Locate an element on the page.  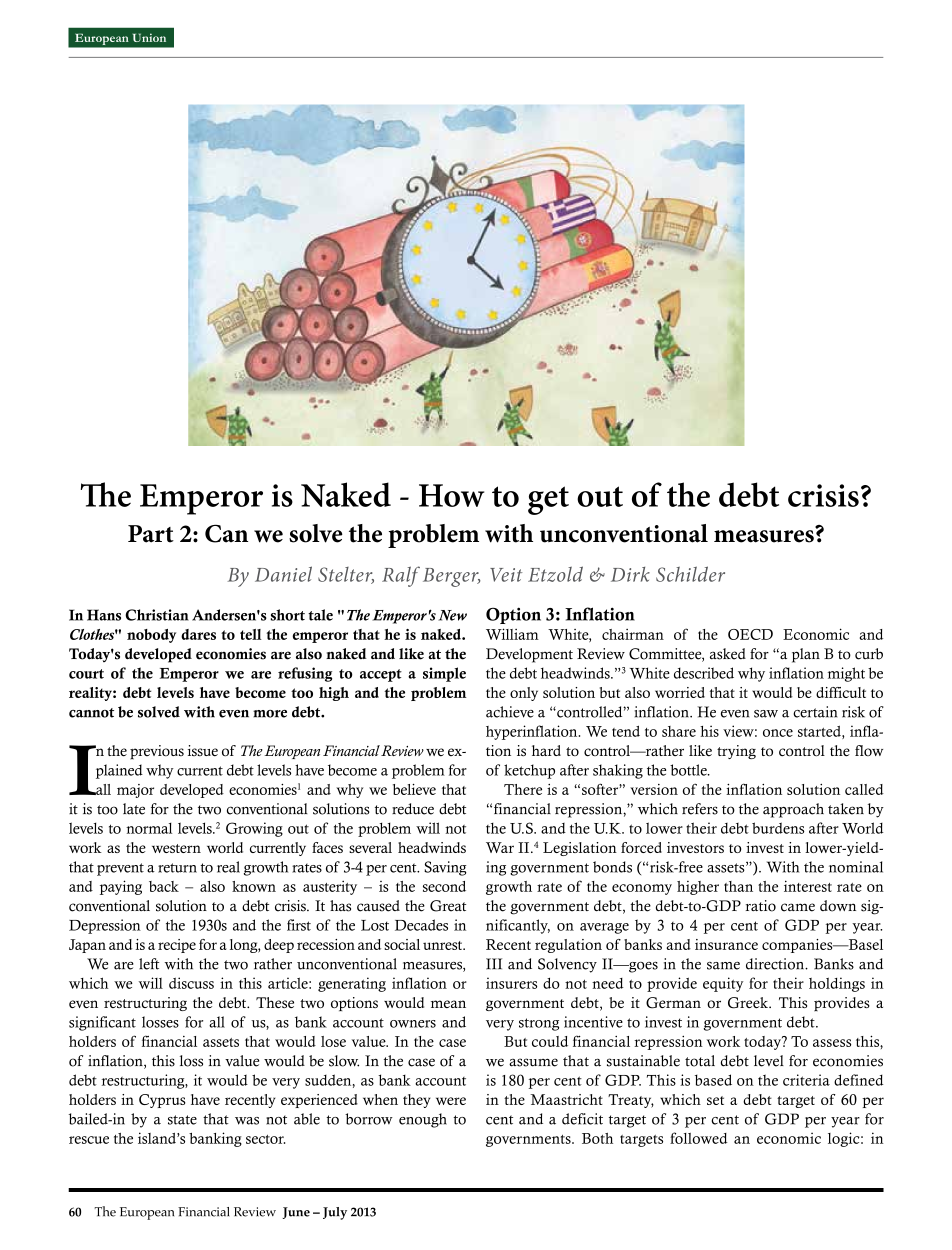
plan is located at coordinates (806, 655).
